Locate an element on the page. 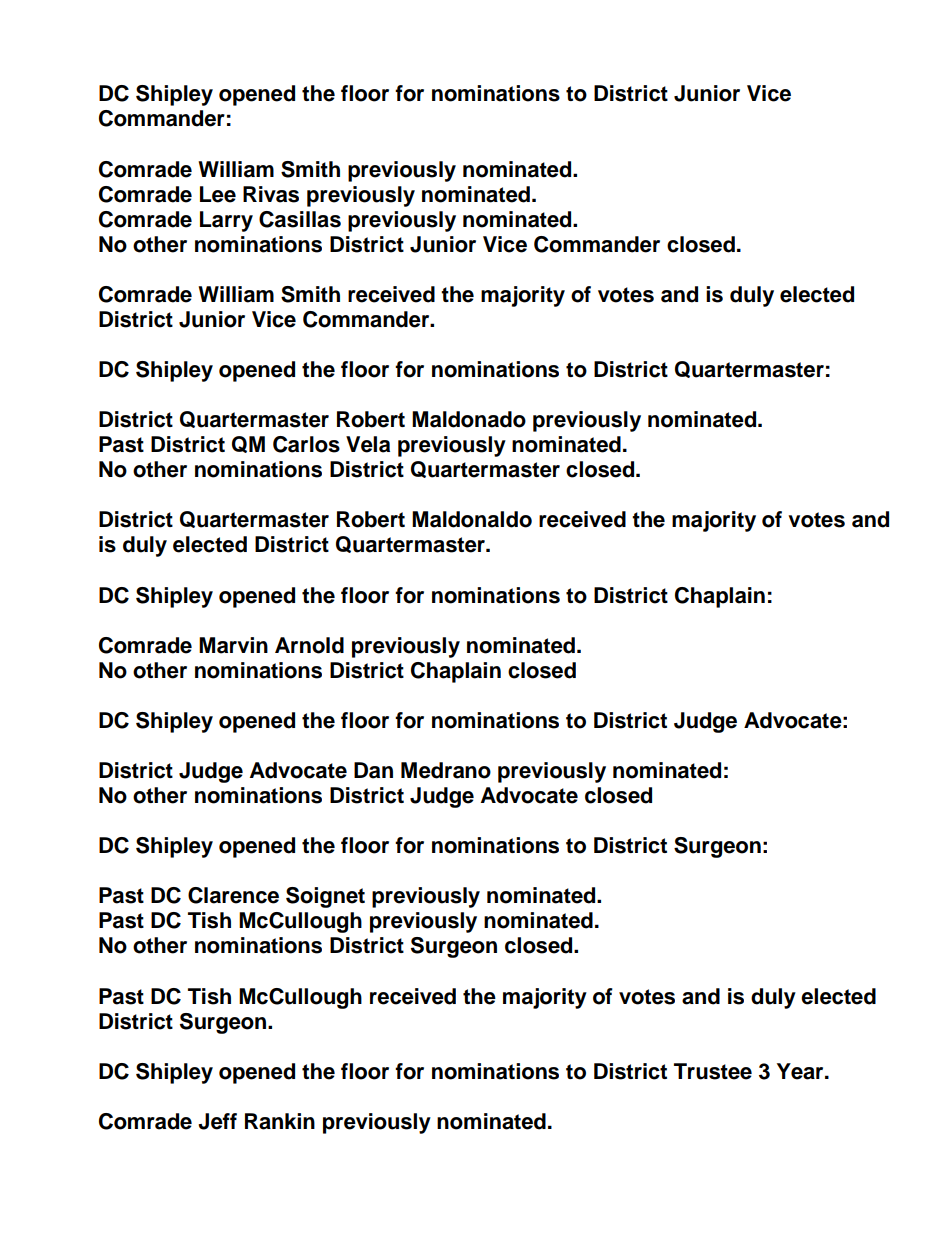  Marvin is located at coordinates (233, 645).
